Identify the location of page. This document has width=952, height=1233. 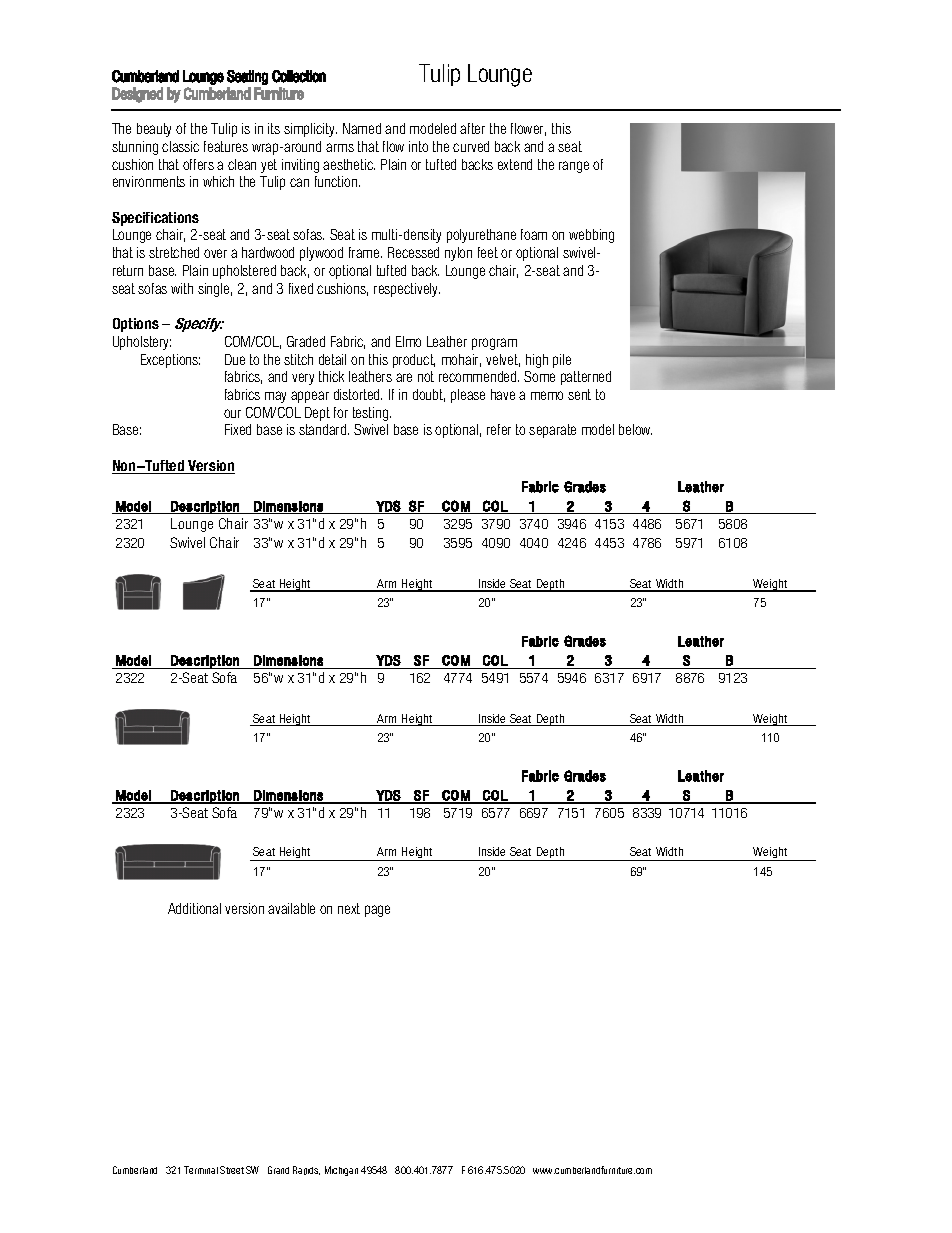
(377, 911).
